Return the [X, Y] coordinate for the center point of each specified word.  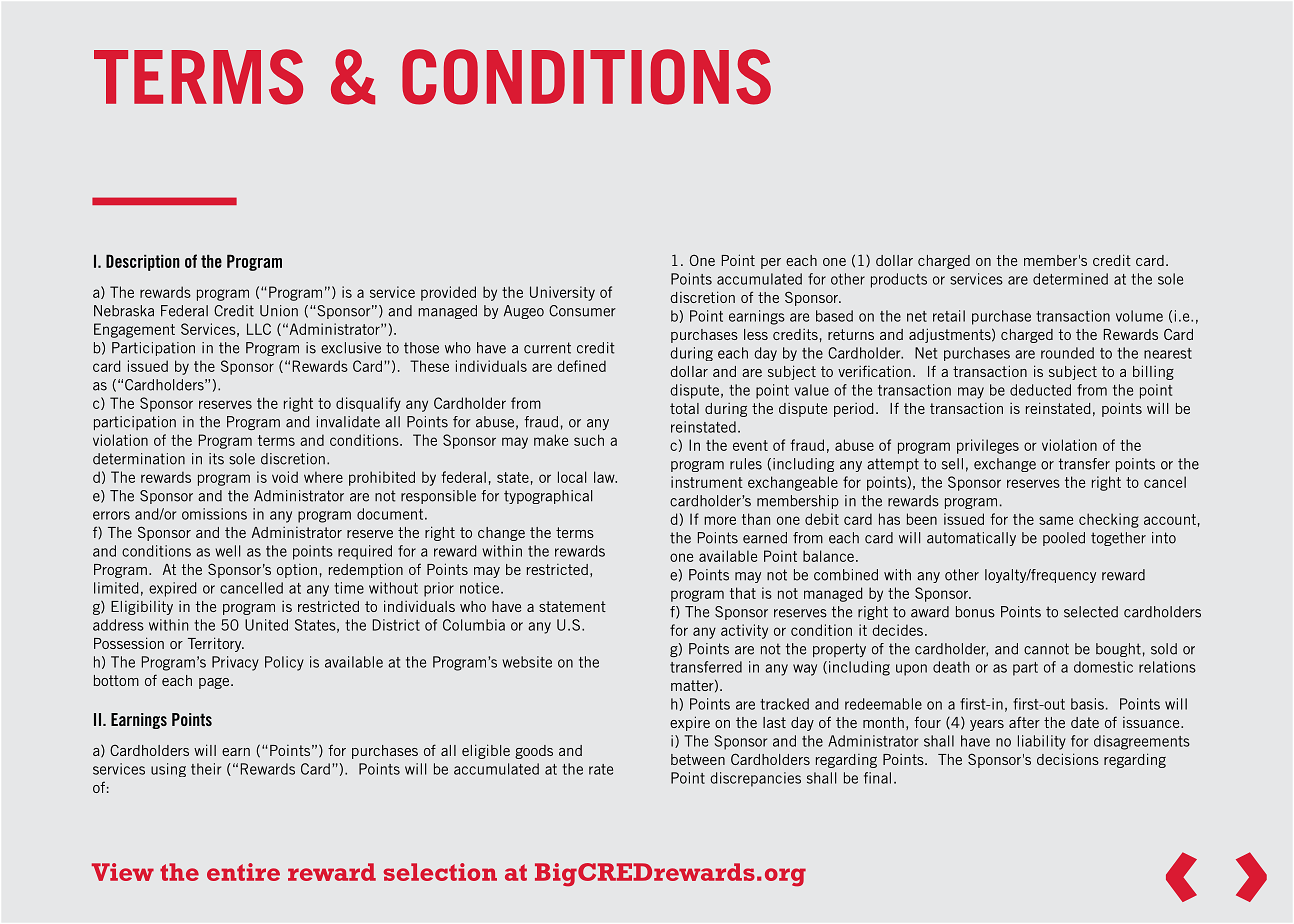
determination [139, 459]
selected [1091, 612]
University [562, 293]
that [743, 593]
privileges [988, 446]
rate [601, 769]
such [589, 440]
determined [1070, 279]
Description [143, 262]
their [206, 769]
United [266, 625]
